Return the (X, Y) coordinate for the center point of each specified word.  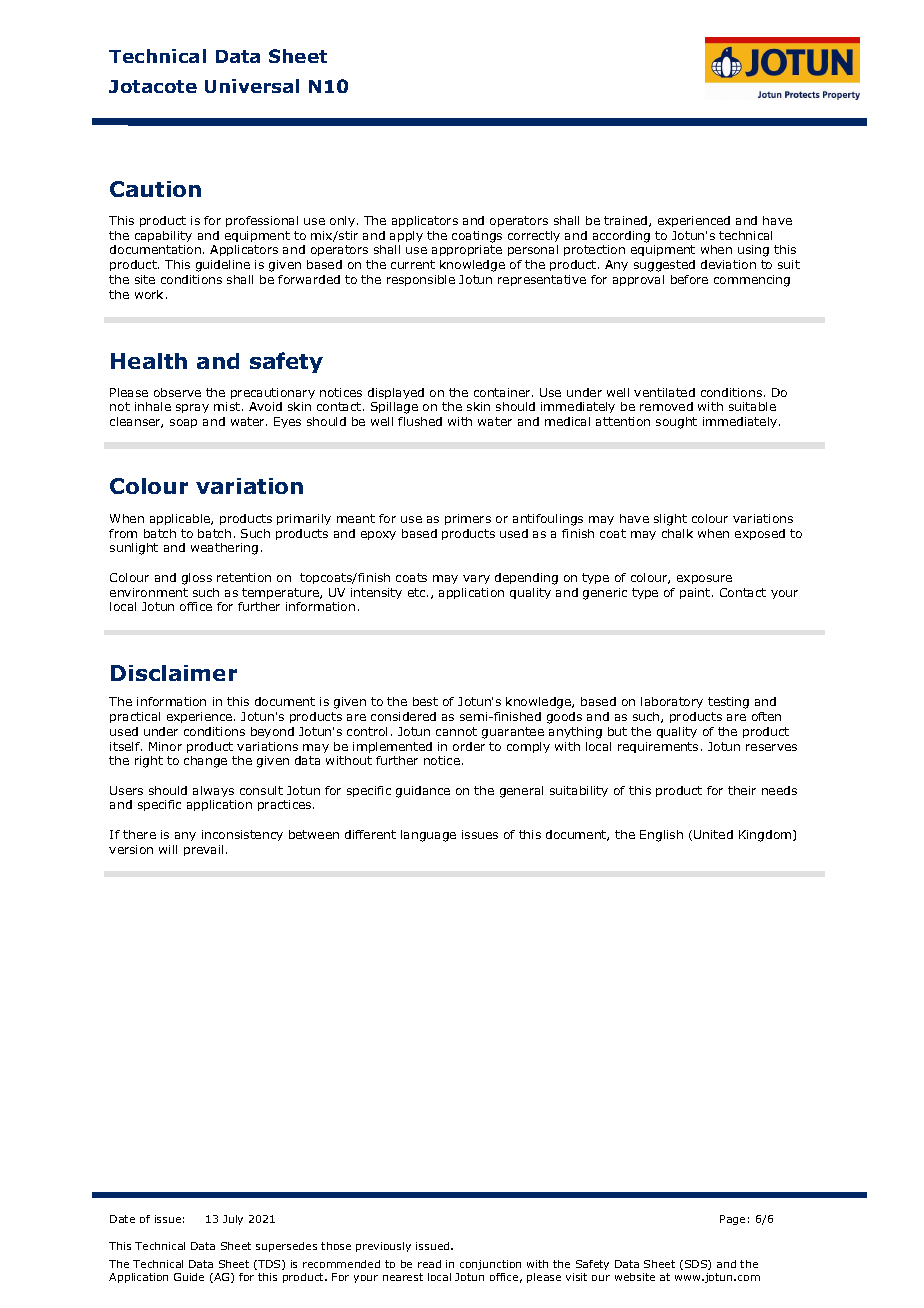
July (233, 1220)
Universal (252, 86)
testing (728, 703)
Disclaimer (174, 673)
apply (406, 236)
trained (627, 221)
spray (192, 408)
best (425, 701)
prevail (203, 850)
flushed (420, 421)
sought (676, 423)
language (428, 836)
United (713, 834)
